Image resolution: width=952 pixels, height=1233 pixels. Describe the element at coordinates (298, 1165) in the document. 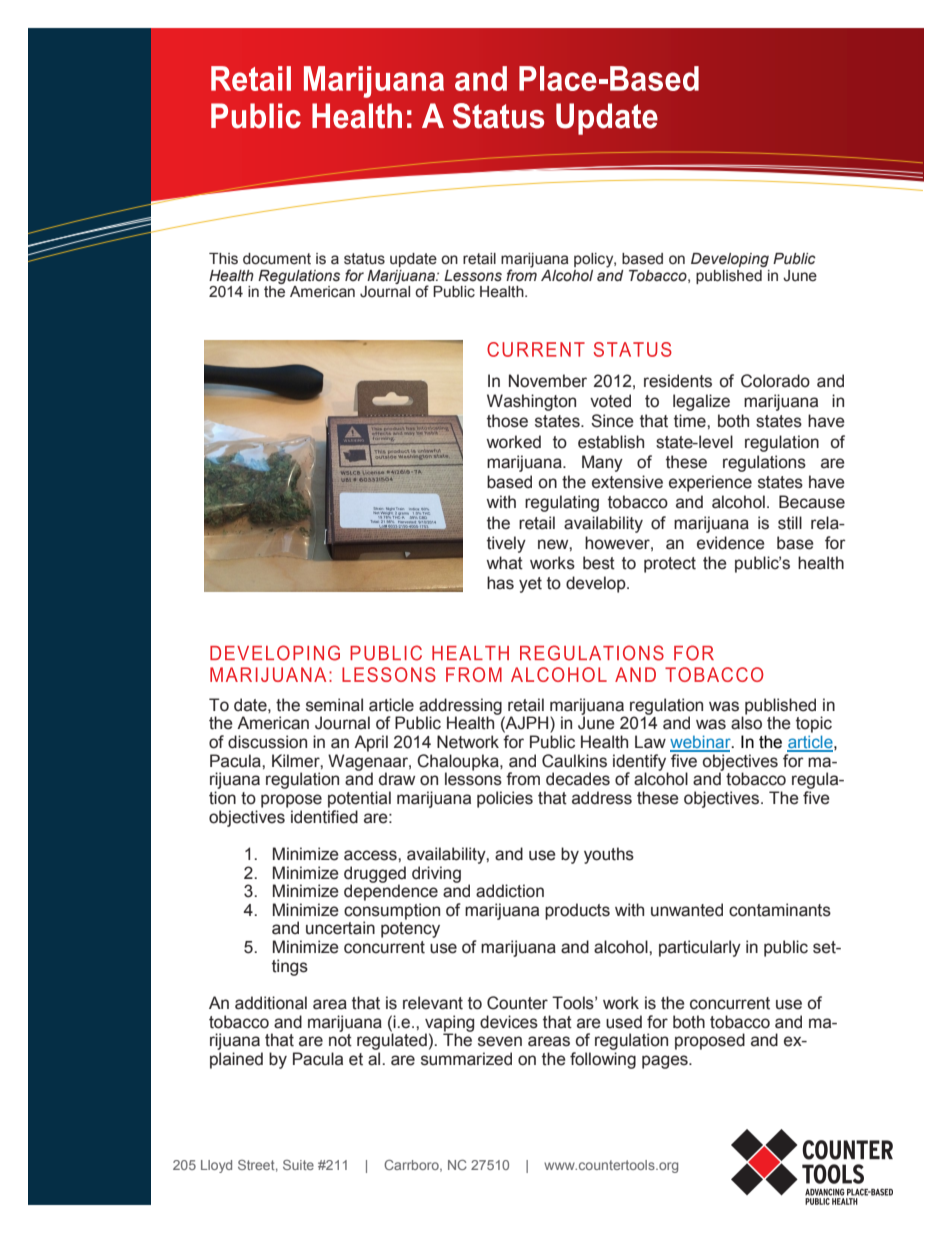

I see `Suite` at that location.
